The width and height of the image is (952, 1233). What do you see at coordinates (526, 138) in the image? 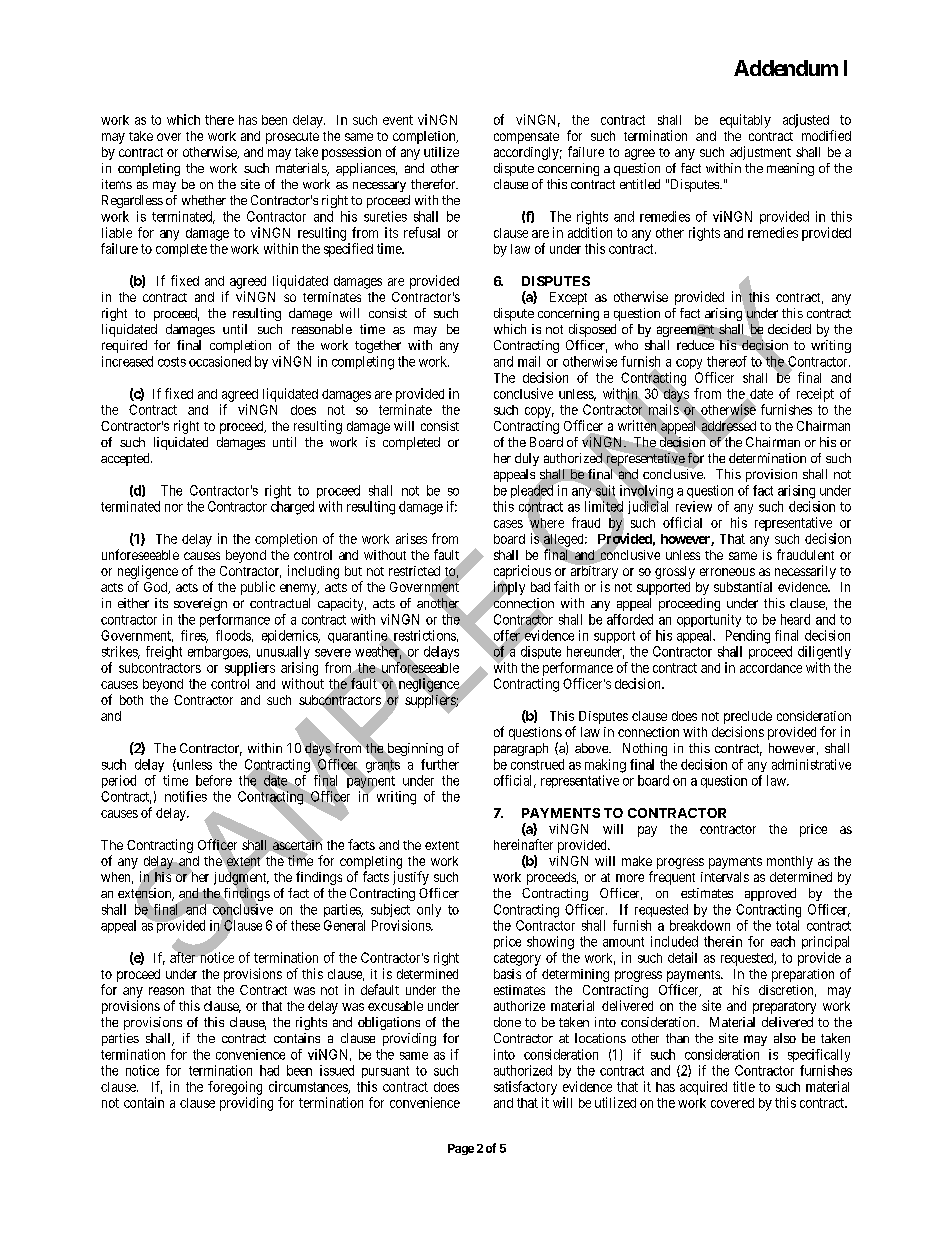
I see `compensate` at bounding box center [526, 138].
